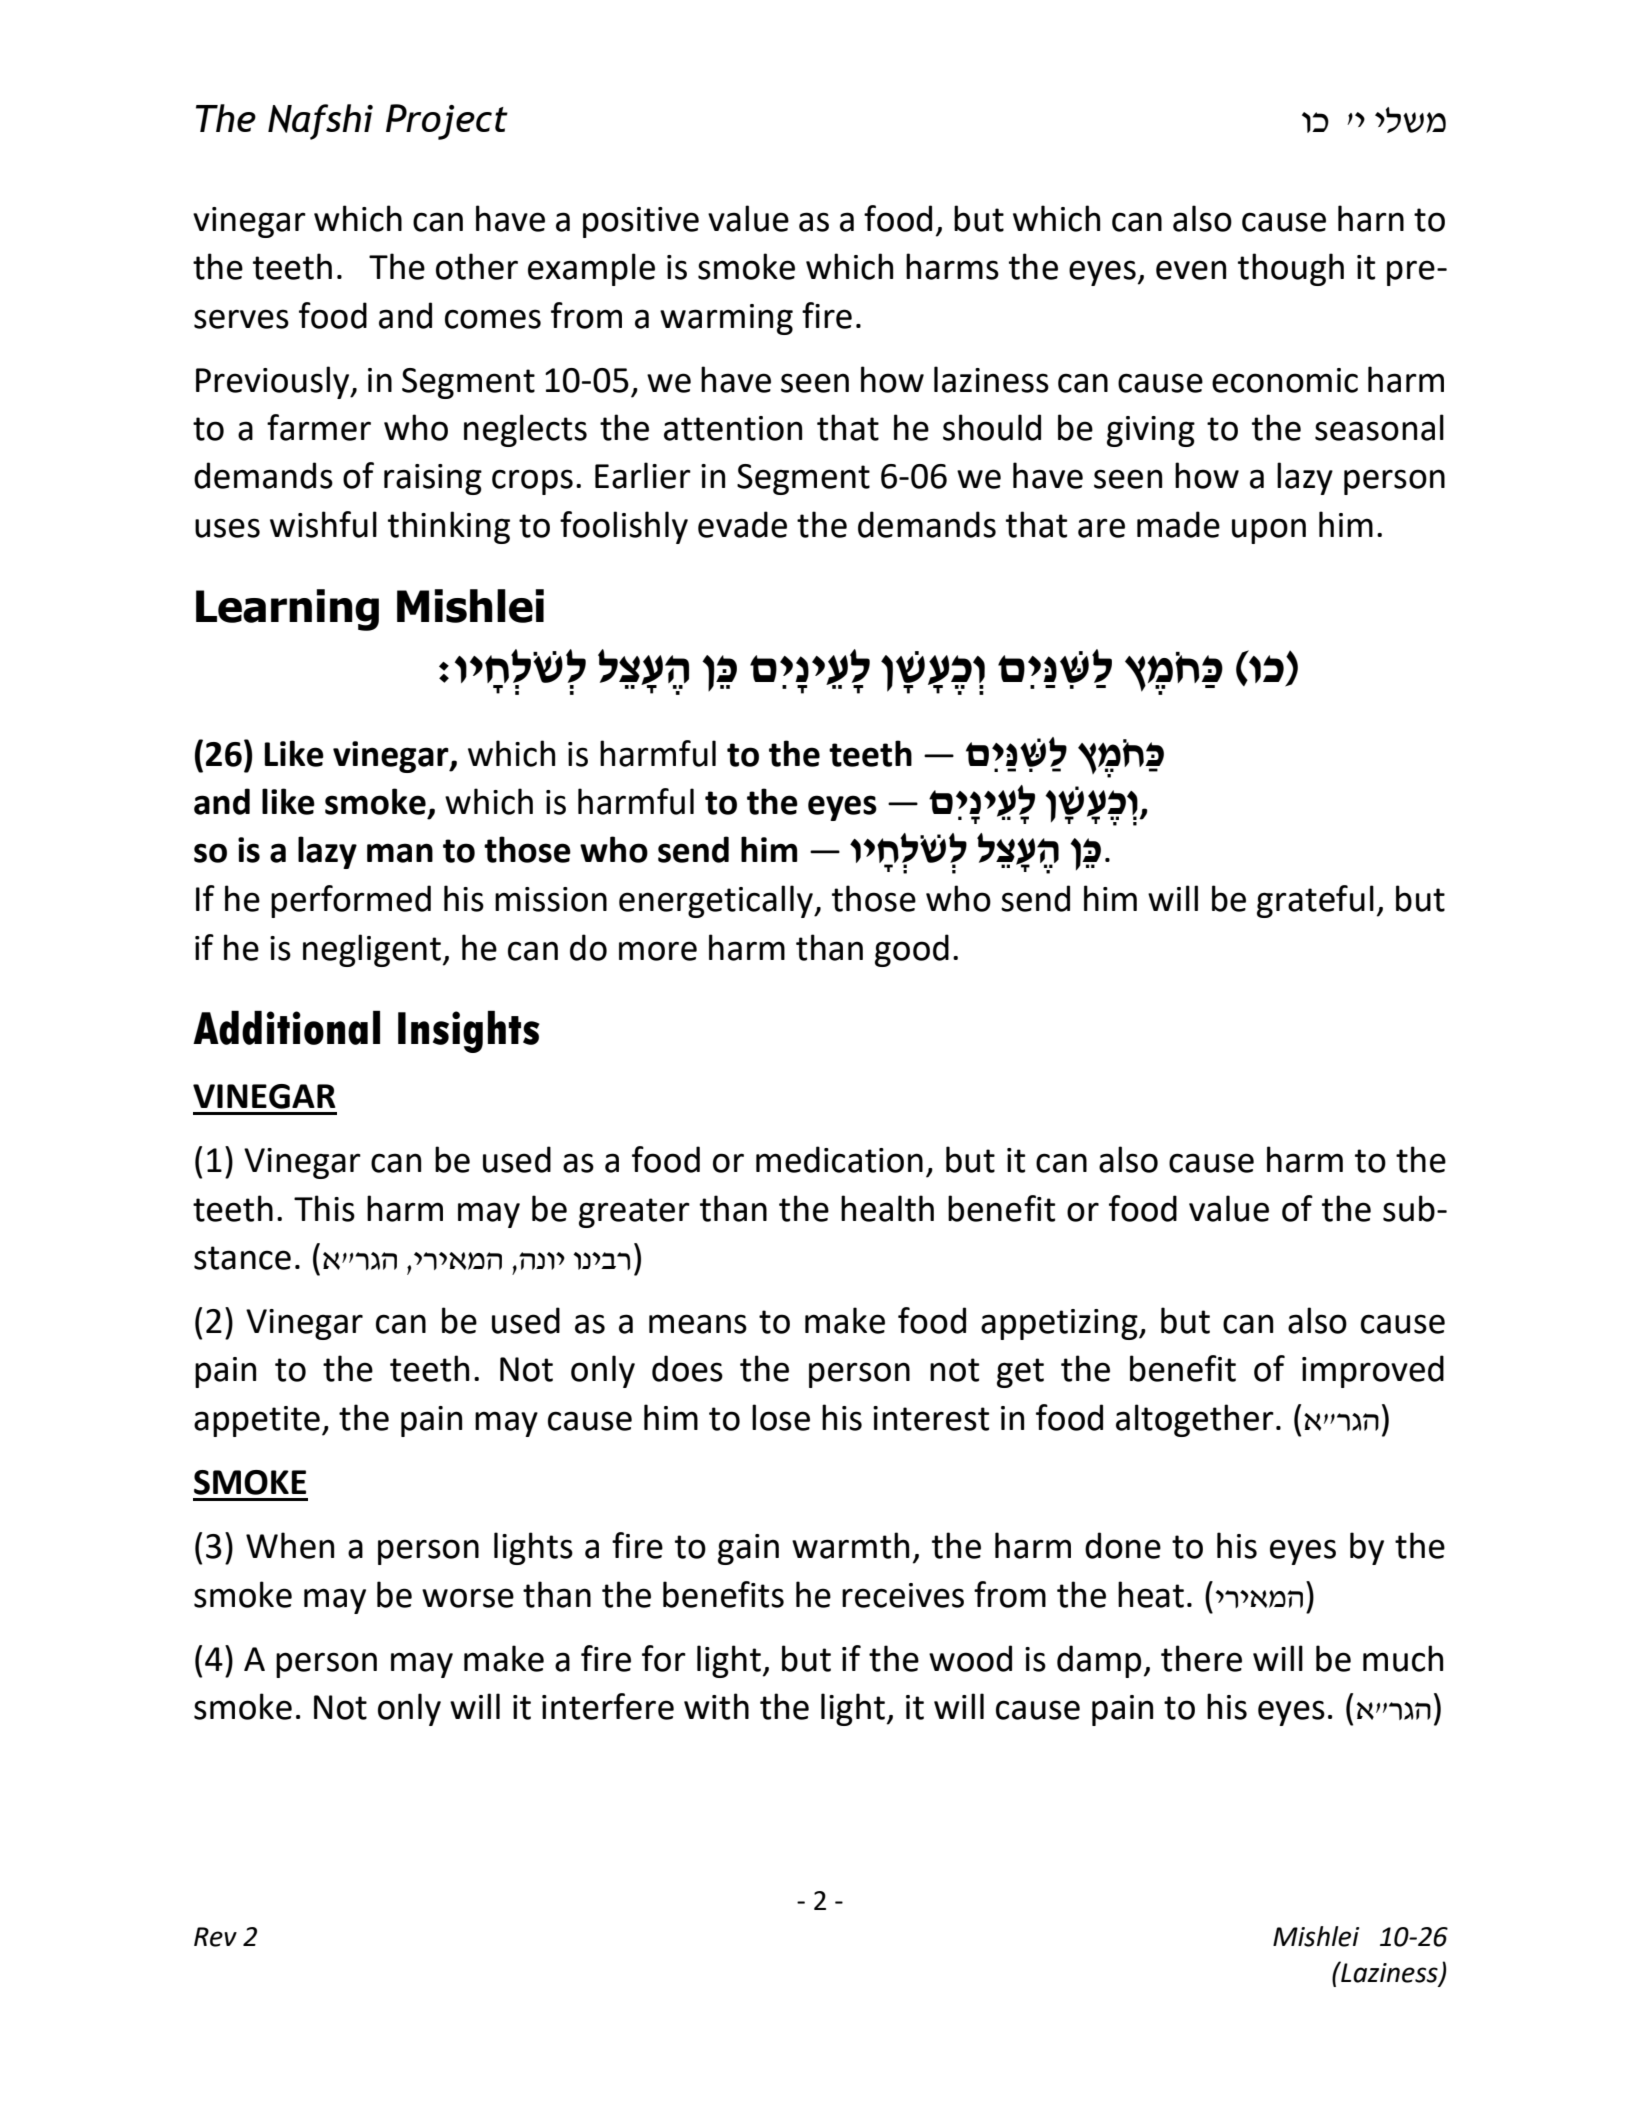  Describe the element at coordinates (1315, 901) in the image. I see `grateful` at that location.
